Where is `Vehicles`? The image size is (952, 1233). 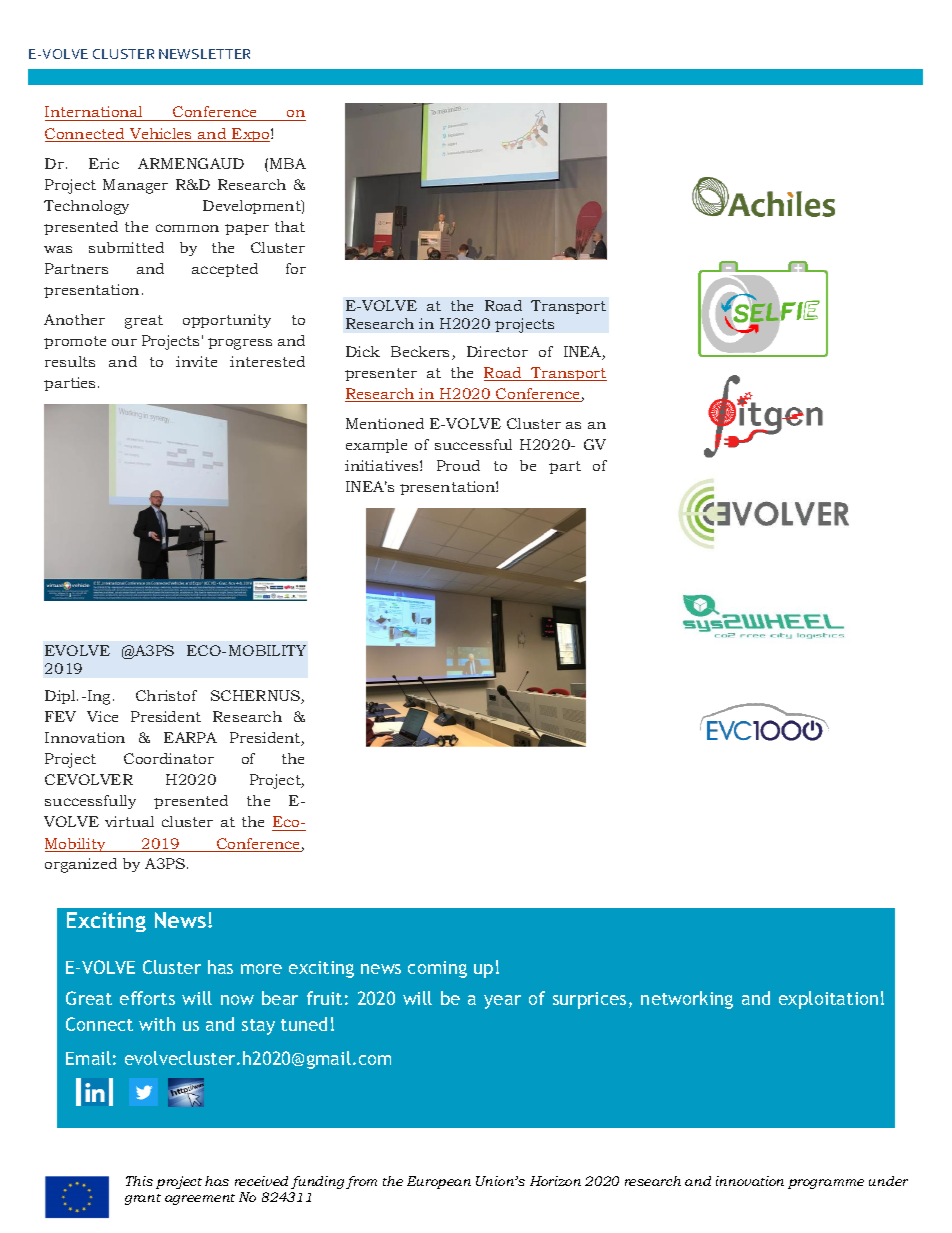
Vehicles is located at coordinates (161, 135).
